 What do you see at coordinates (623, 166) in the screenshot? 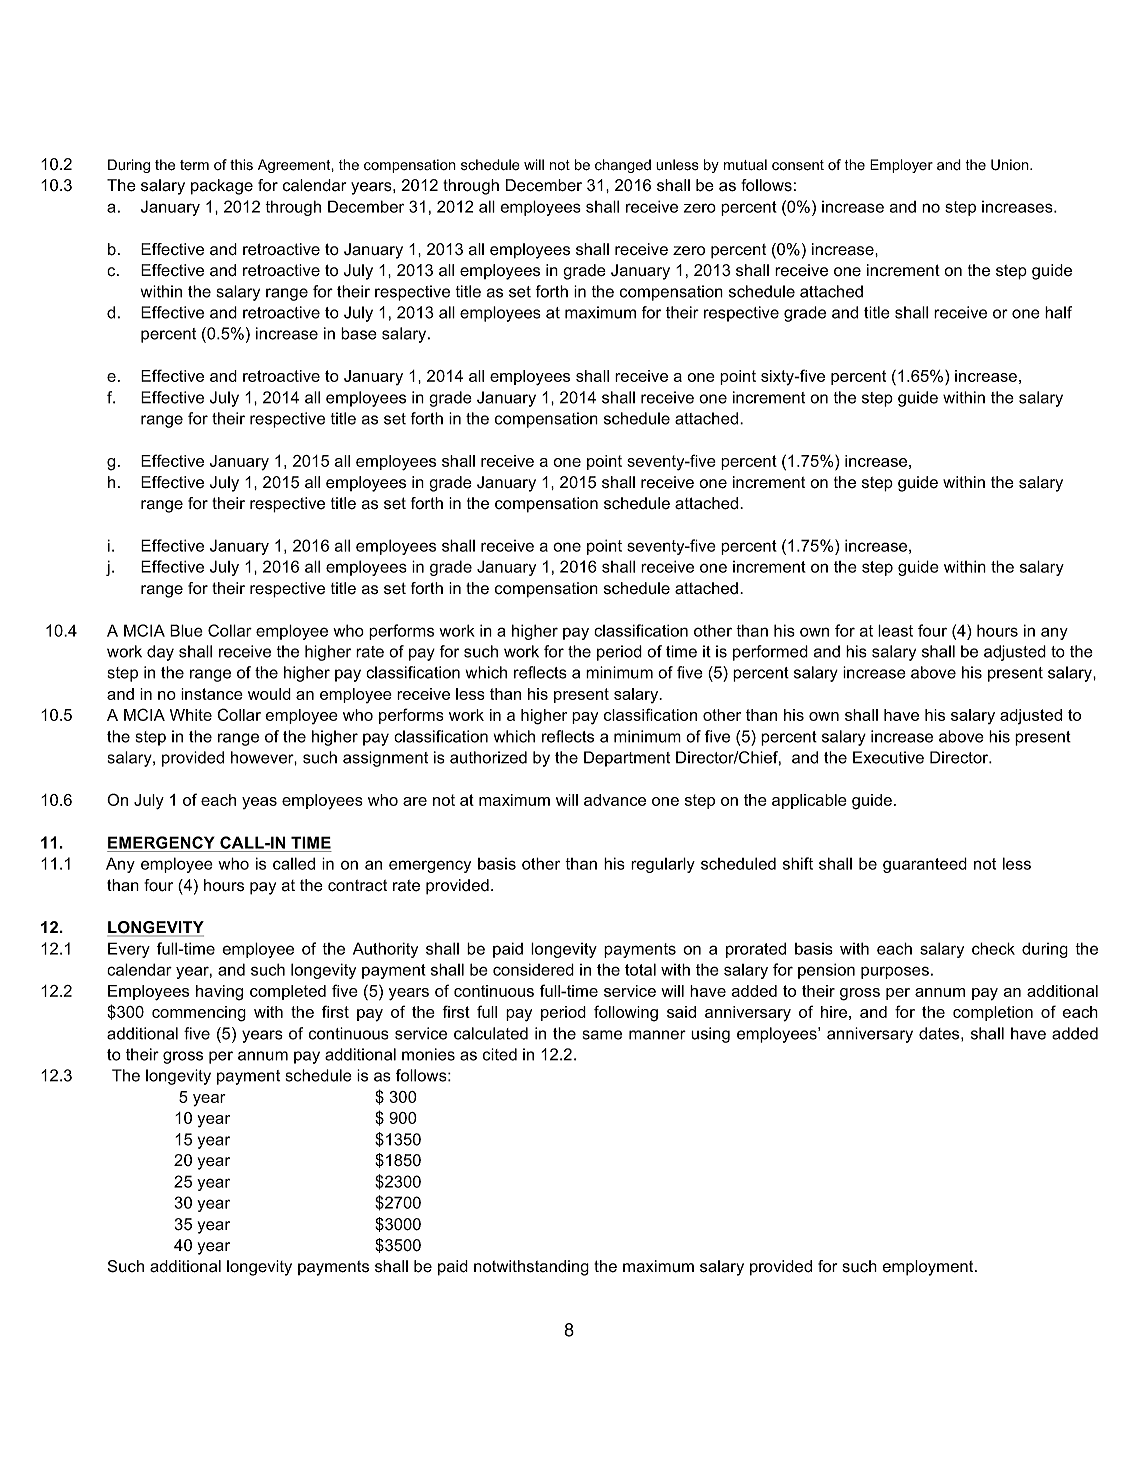
I see `changed` at bounding box center [623, 166].
